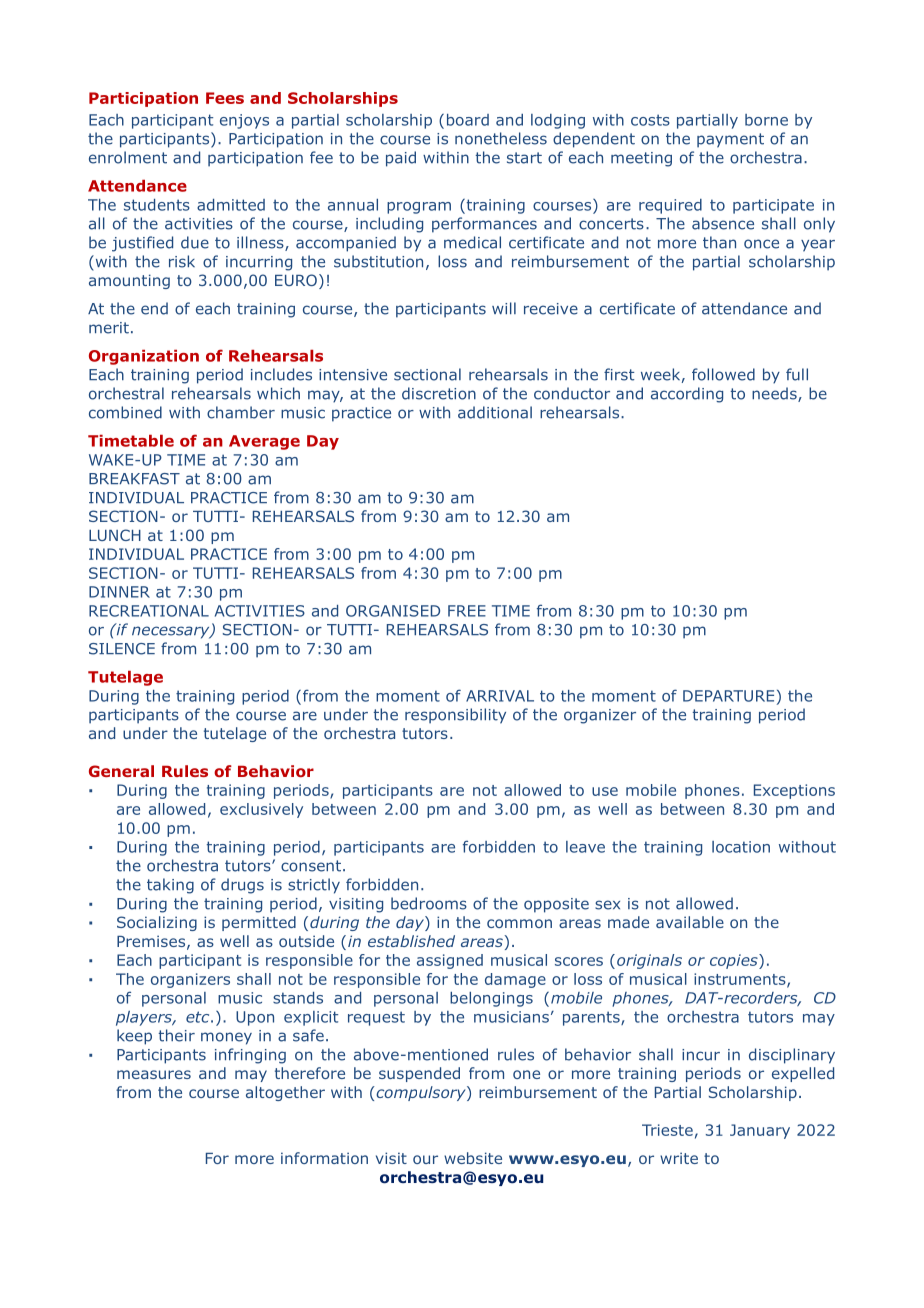 This page has width=924, height=1308. I want to click on discretion, so click(439, 393).
